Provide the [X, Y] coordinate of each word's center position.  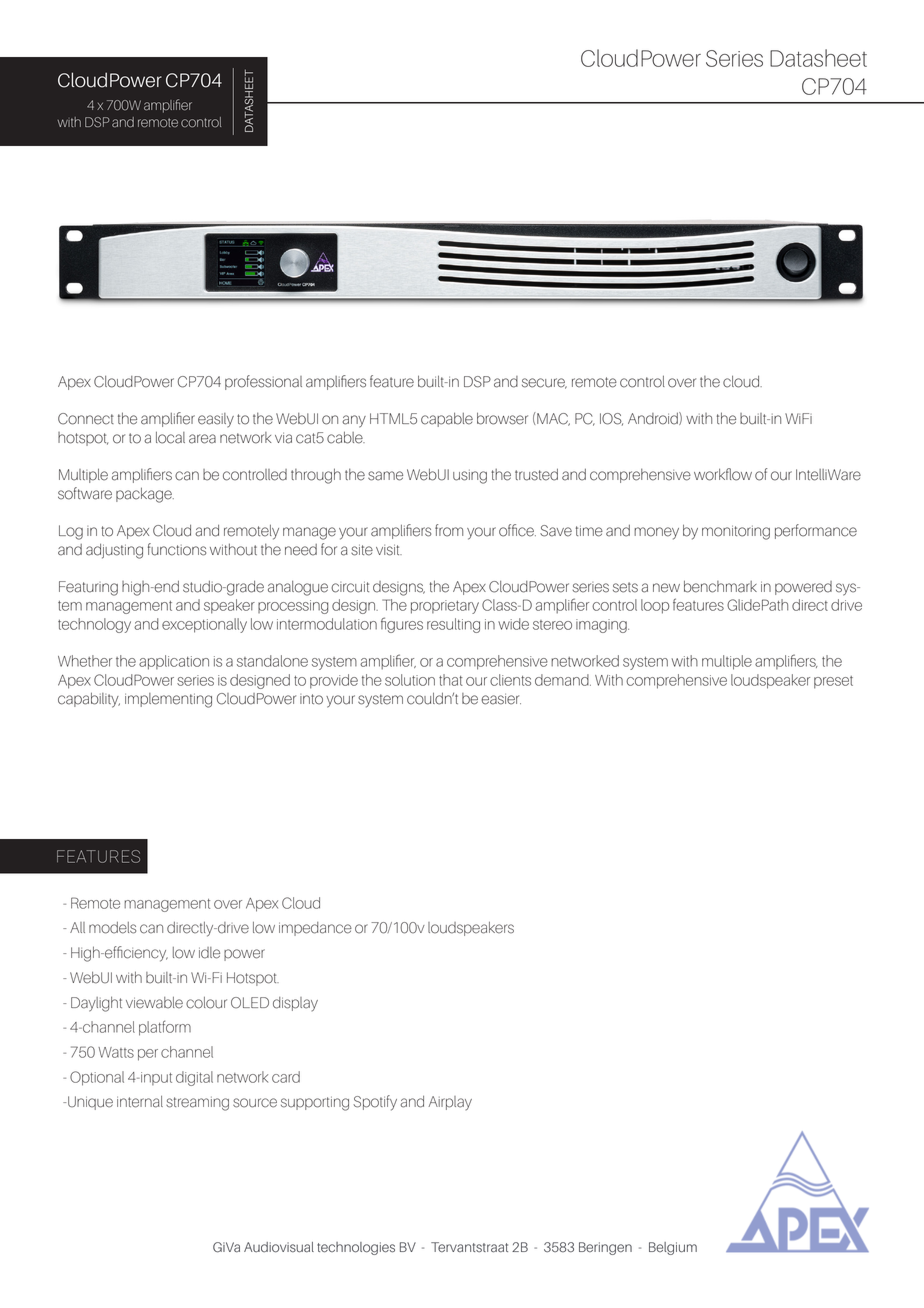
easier [501, 699]
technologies [356, 1248]
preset [833, 682]
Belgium [673, 1248]
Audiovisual [279, 1247]
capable [447, 419]
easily [216, 420]
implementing [168, 700]
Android [654, 418]
